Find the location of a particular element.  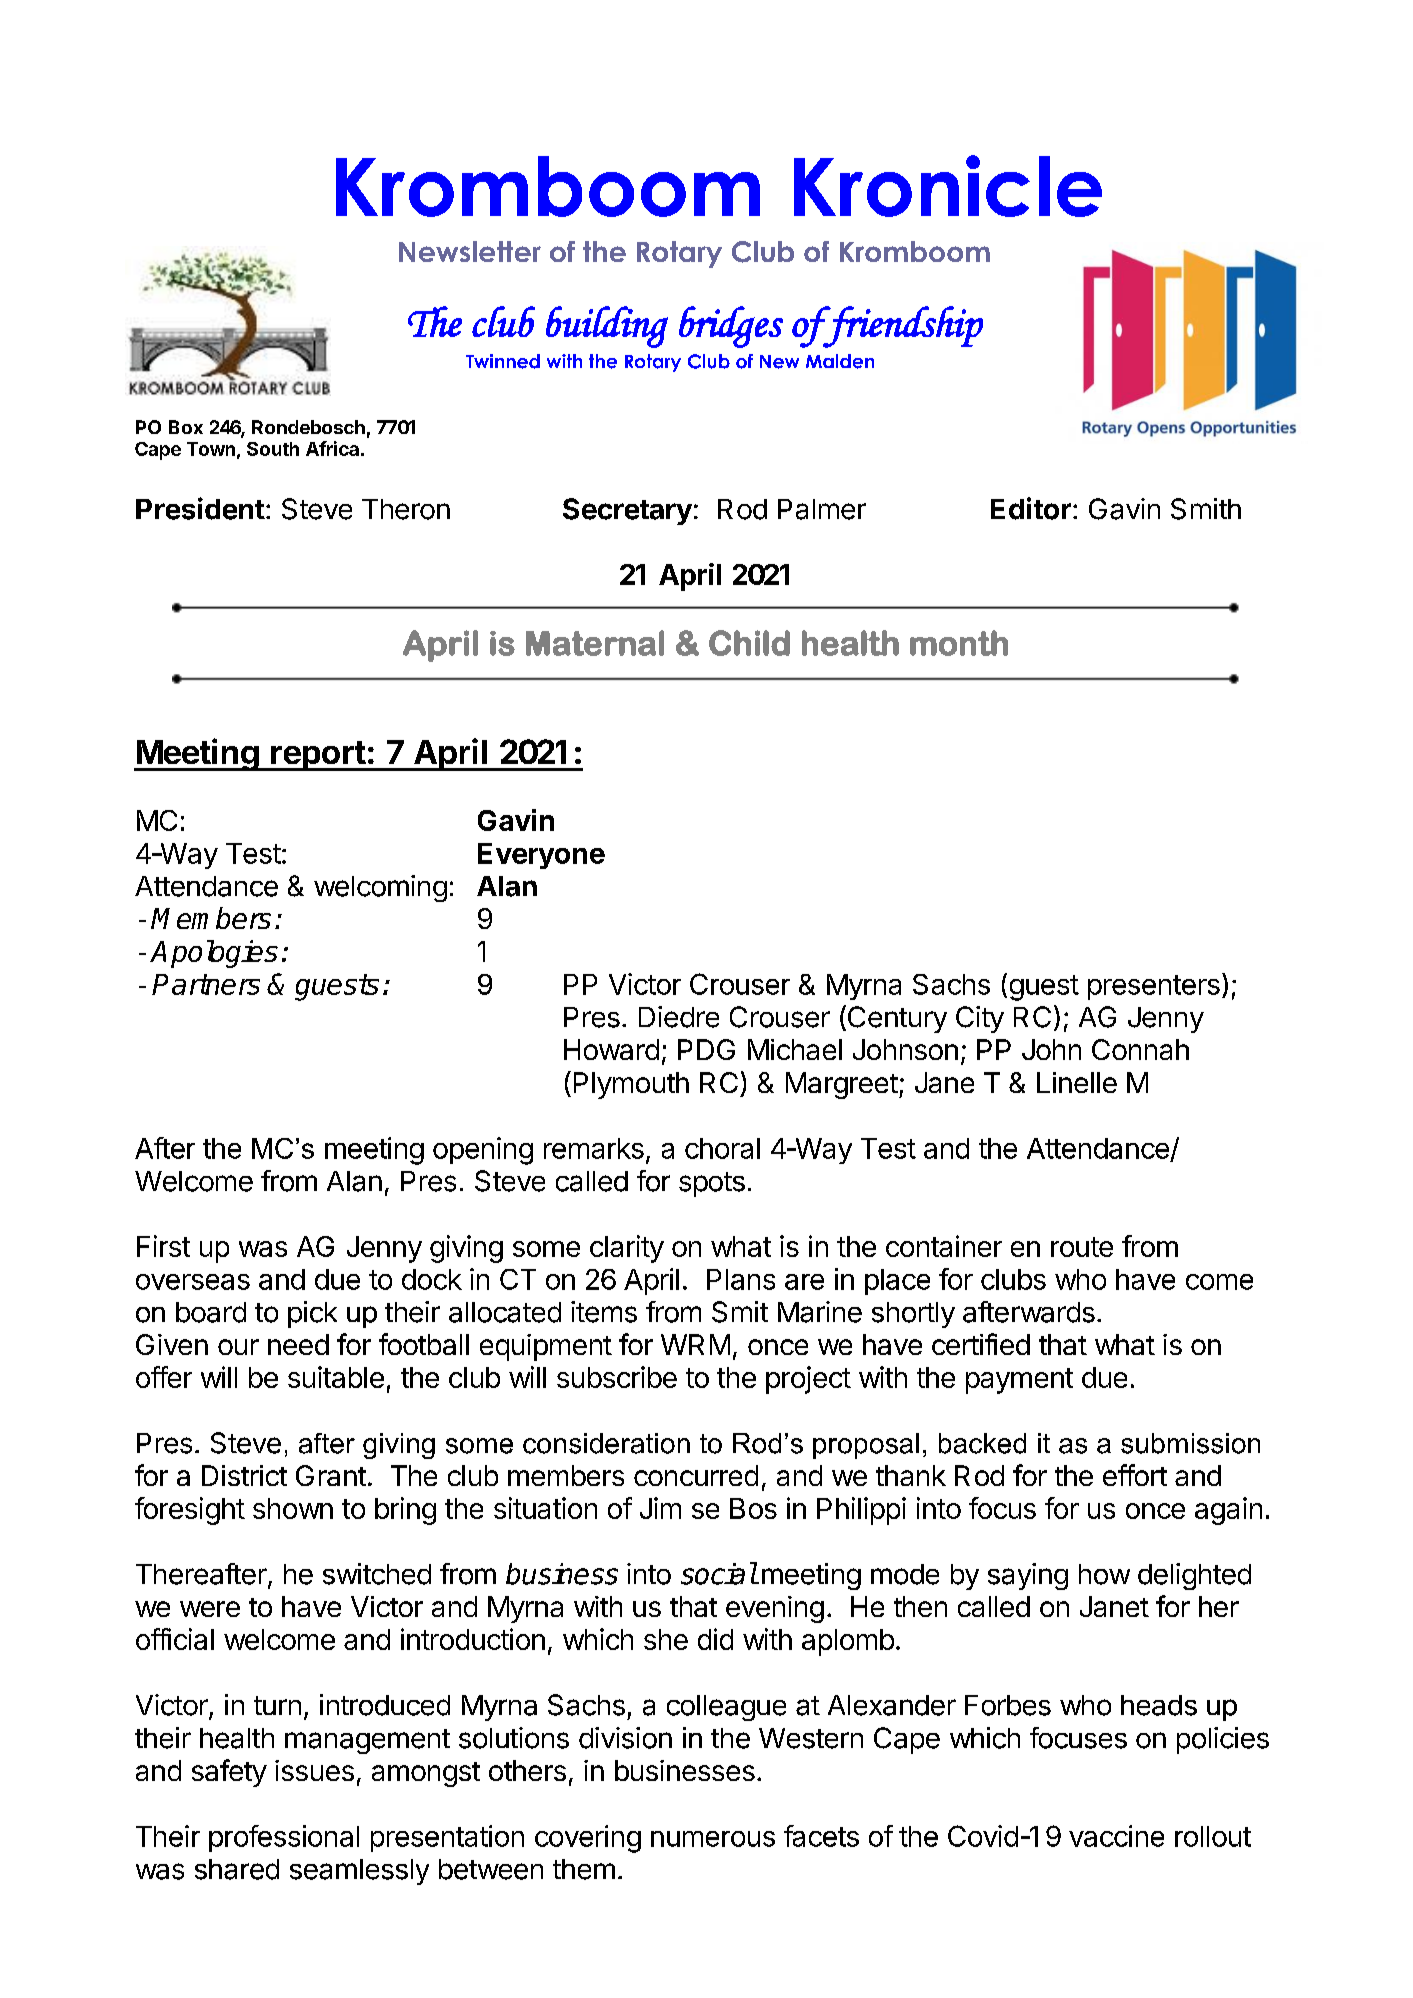

professional is located at coordinates (284, 1838).
